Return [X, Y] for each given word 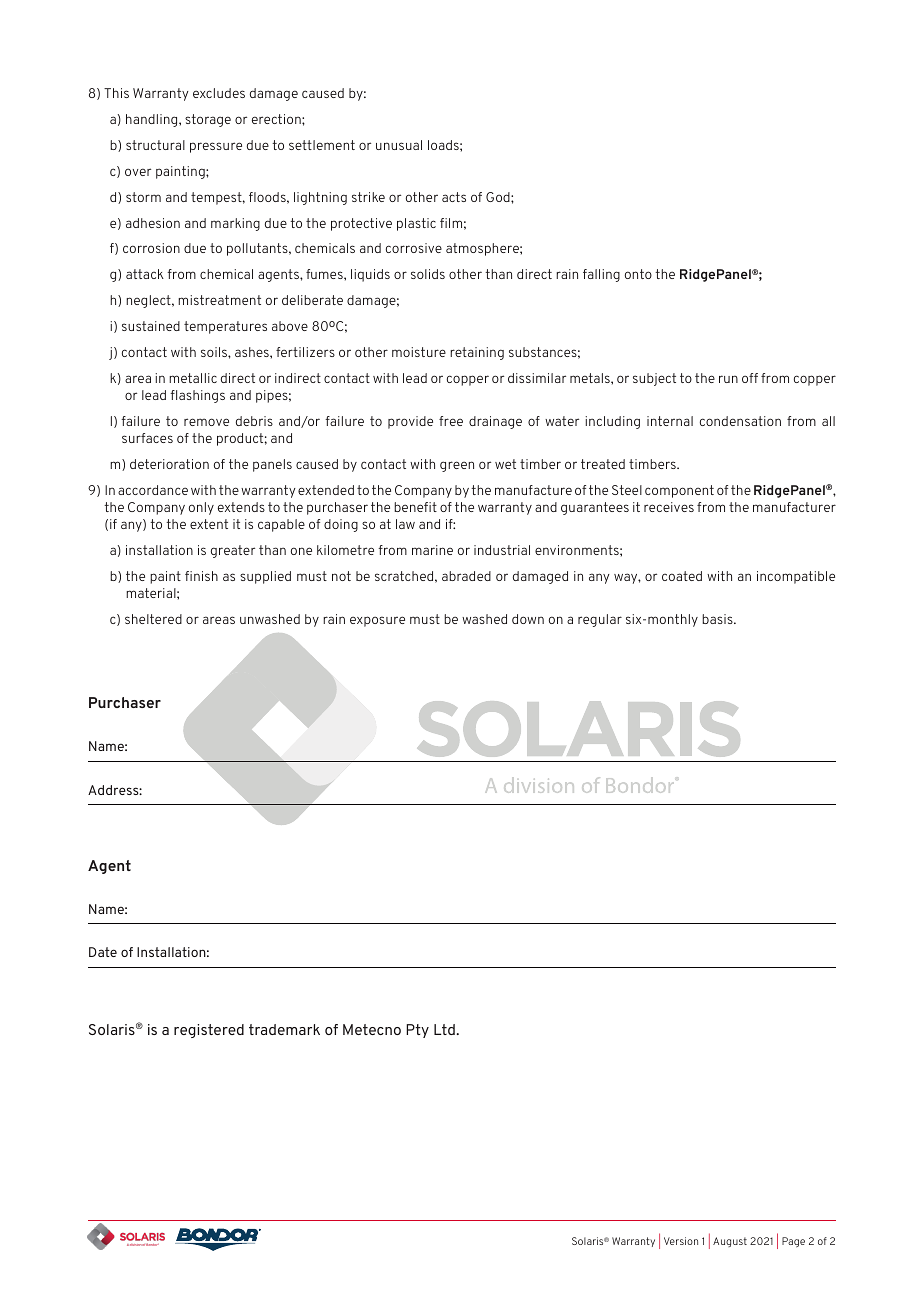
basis [718, 619]
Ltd [444, 1029]
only [201, 508]
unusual [399, 145]
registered [209, 1031]
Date [103, 952]
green [457, 466]
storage [208, 120]
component [679, 491]
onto [638, 274]
